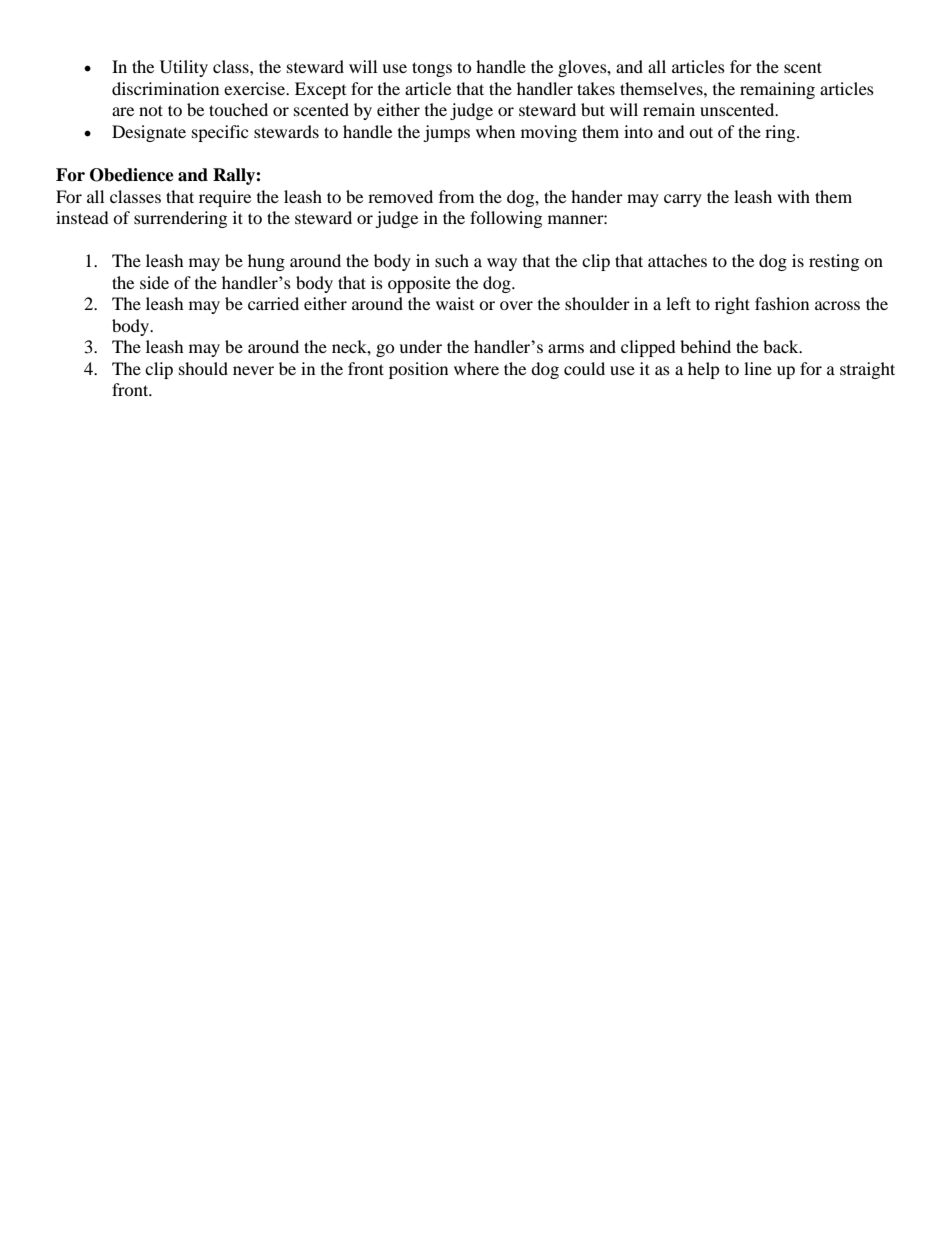  Describe the element at coordinates (701, 132) in the image. I see `out` at that location.
